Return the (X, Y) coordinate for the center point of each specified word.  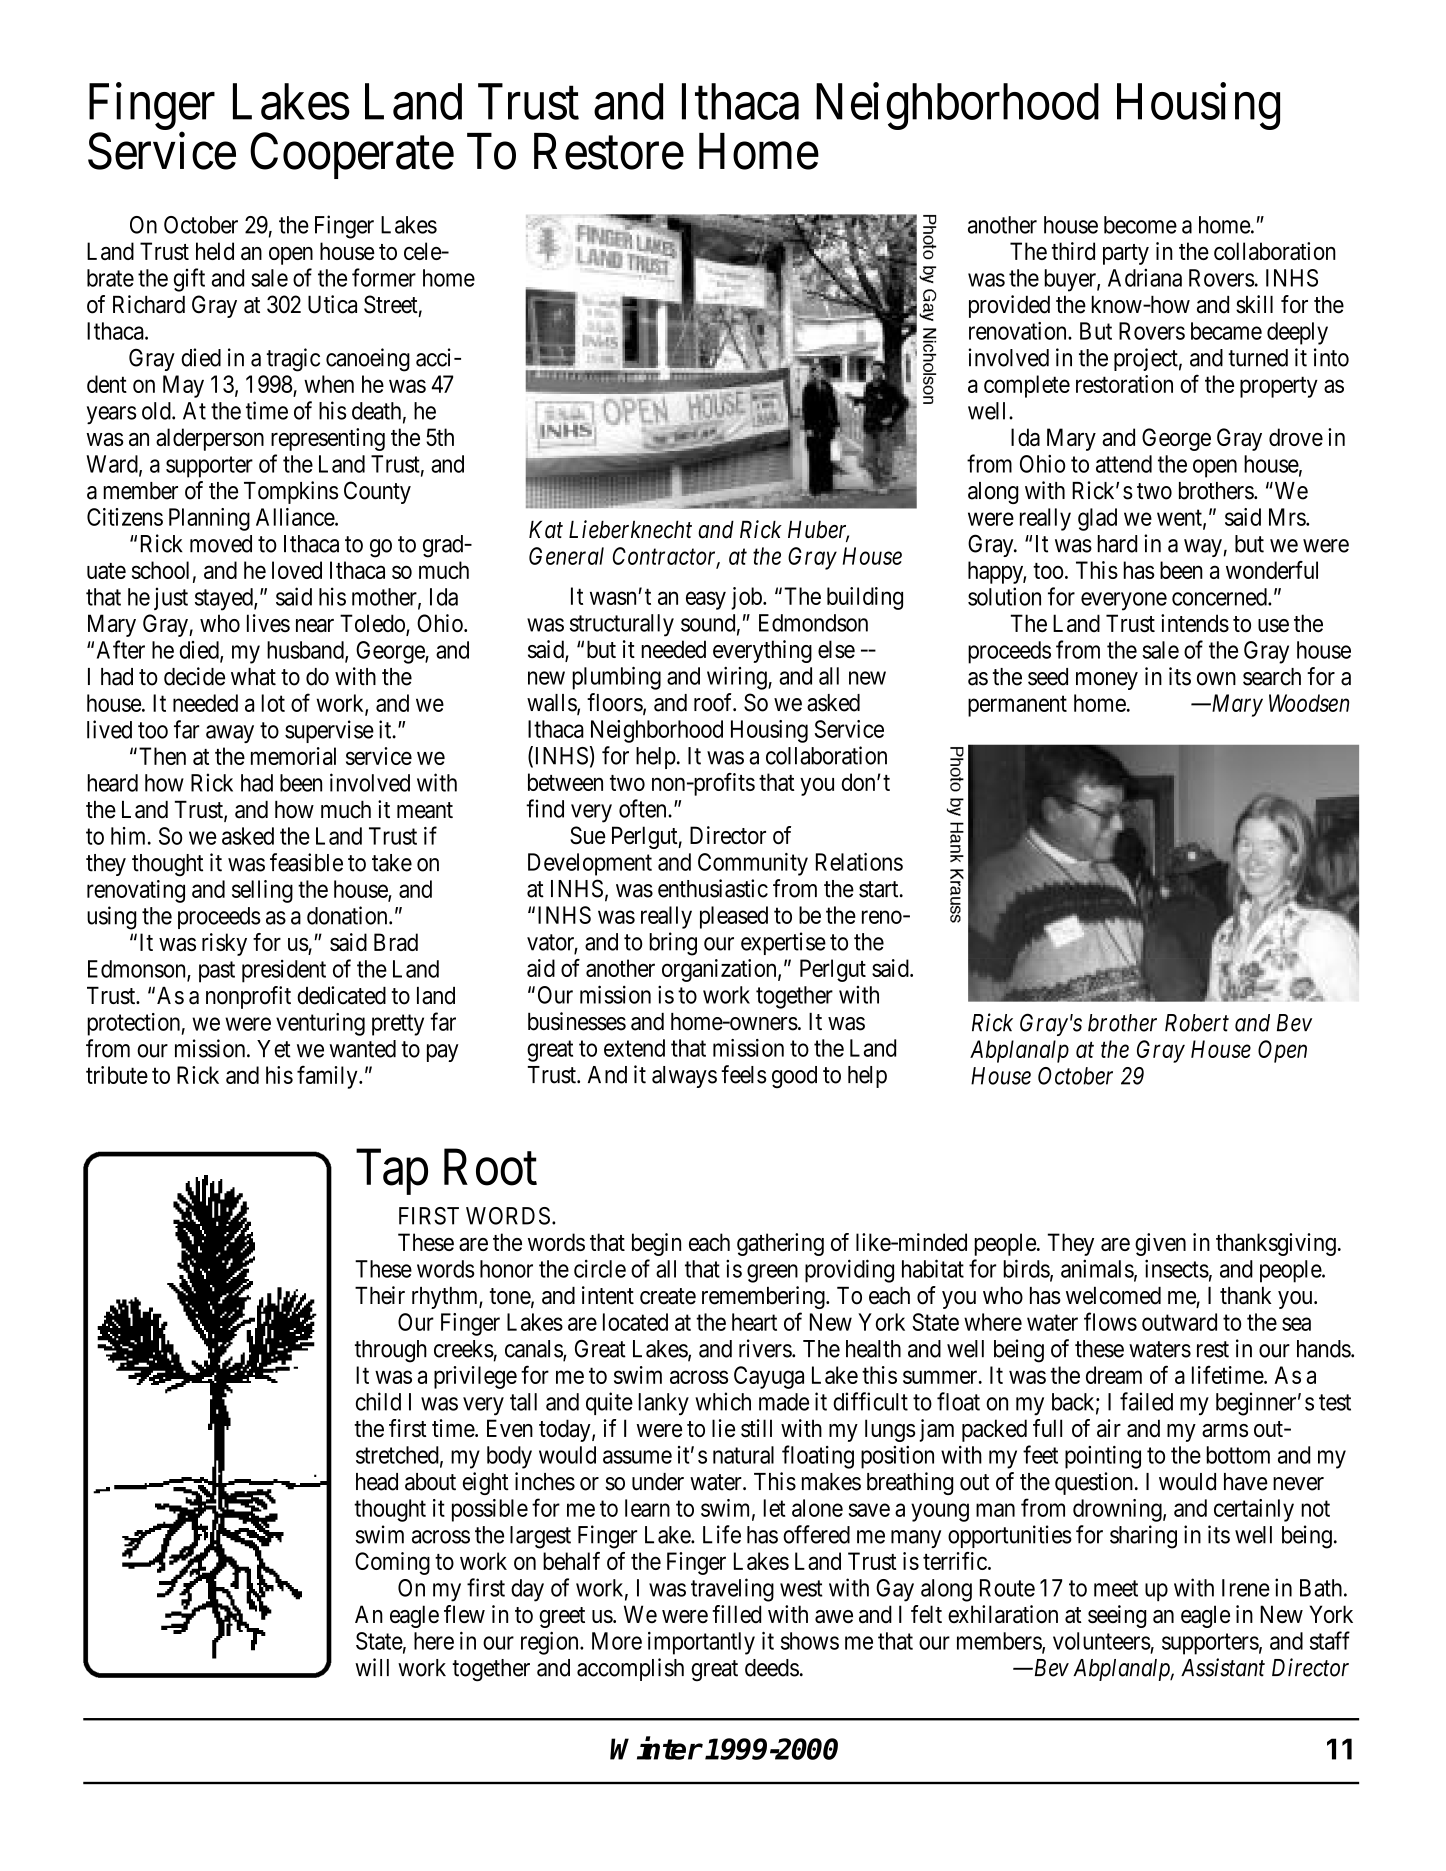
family (328, 1077)
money (1107, 681)
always (684, 1077)
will (372, 1667)
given (1160, 1244)
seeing (1117, 1616)
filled (736, 1614)
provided (1009, 306)
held (215, 251)
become (1140, 225)
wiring (738, 678)
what (253, 677)
